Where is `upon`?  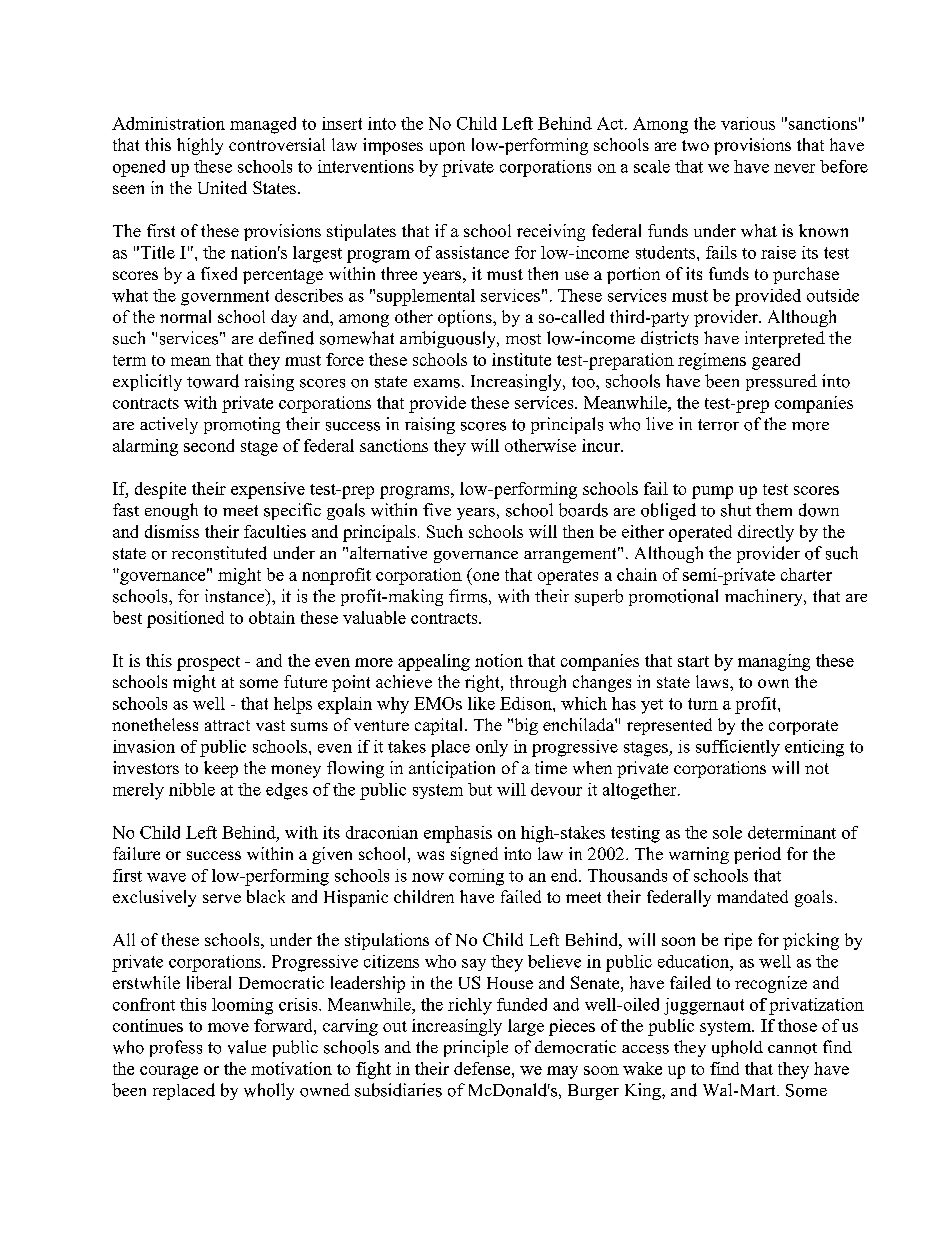
upon is located at coordinates (447, 148).
